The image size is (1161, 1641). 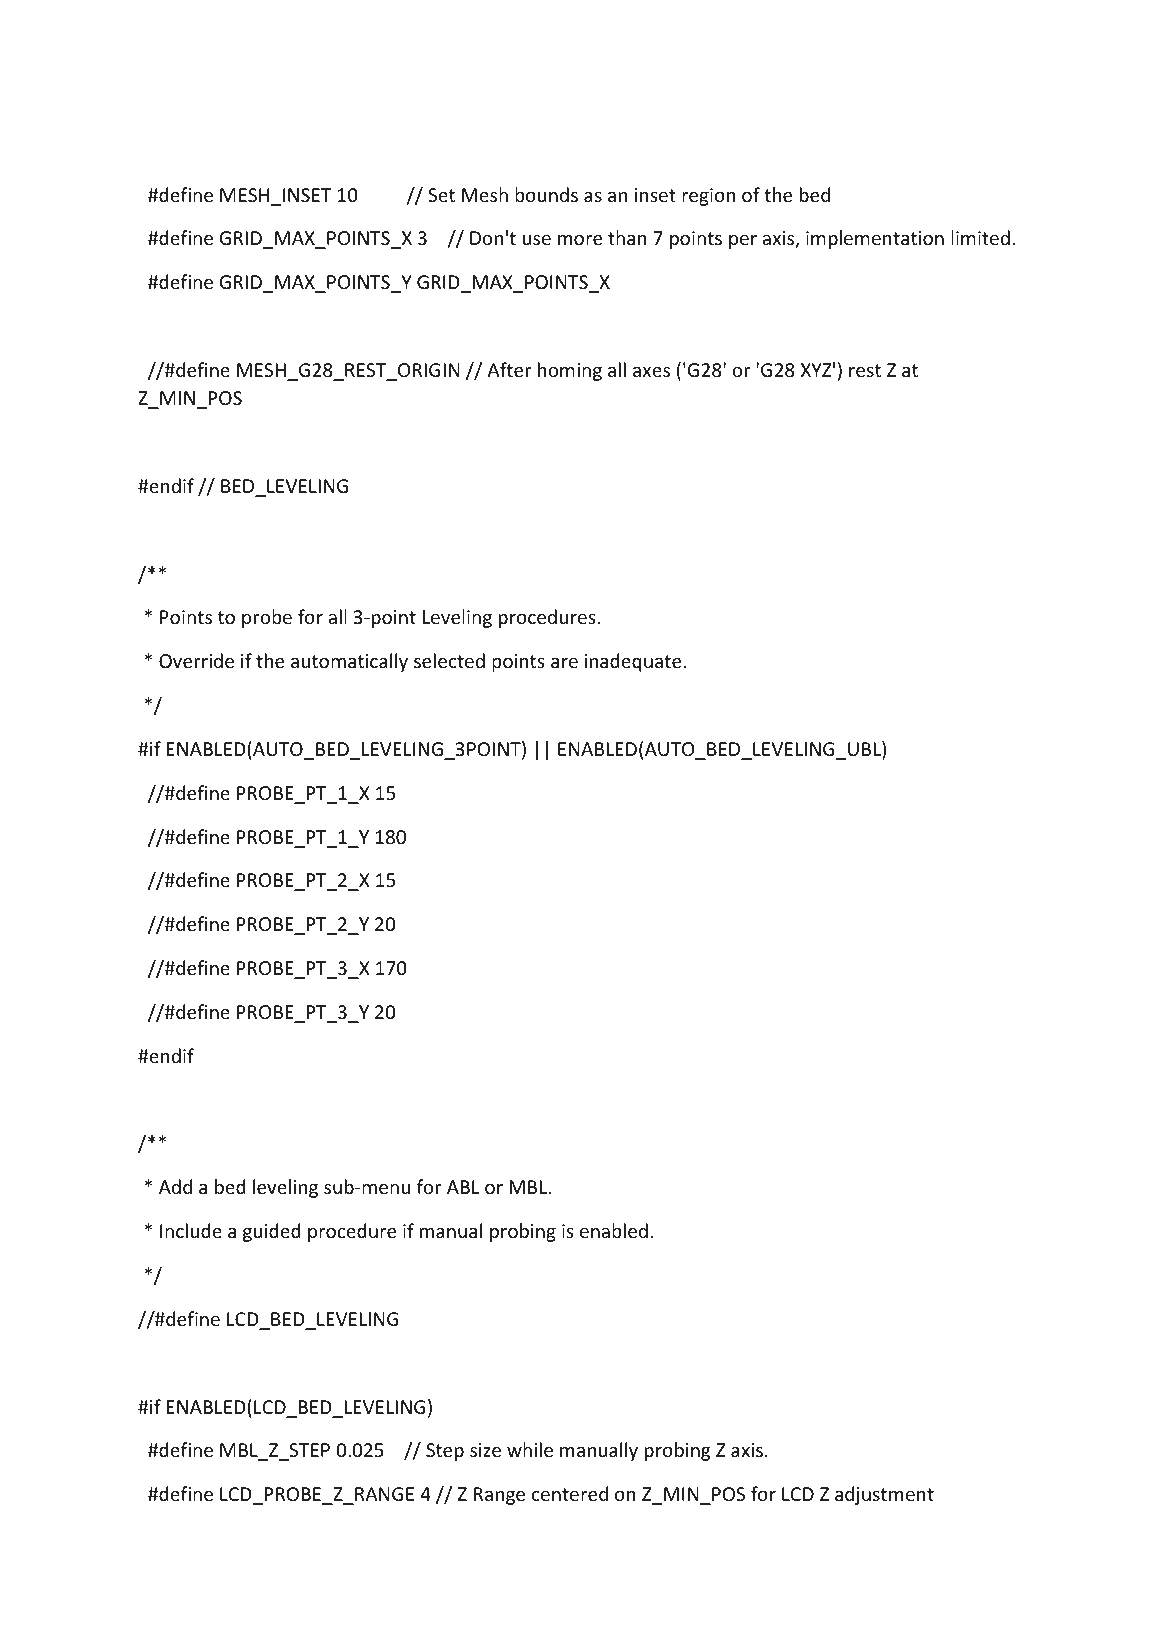 I want to click on more, so click(x=580, y=240).
